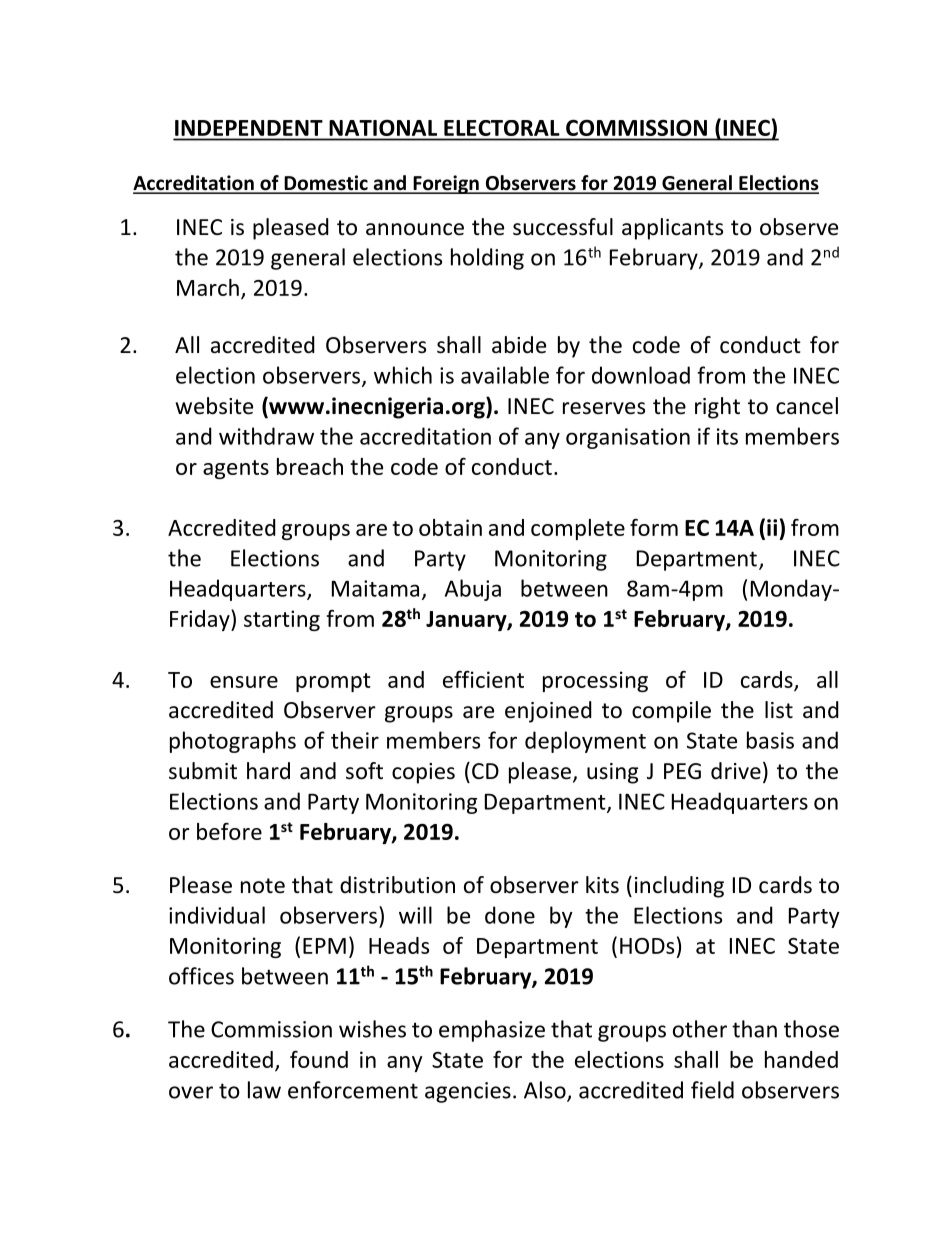 The image size is (952, 1233). I want to click on including, so click(679, 887).
